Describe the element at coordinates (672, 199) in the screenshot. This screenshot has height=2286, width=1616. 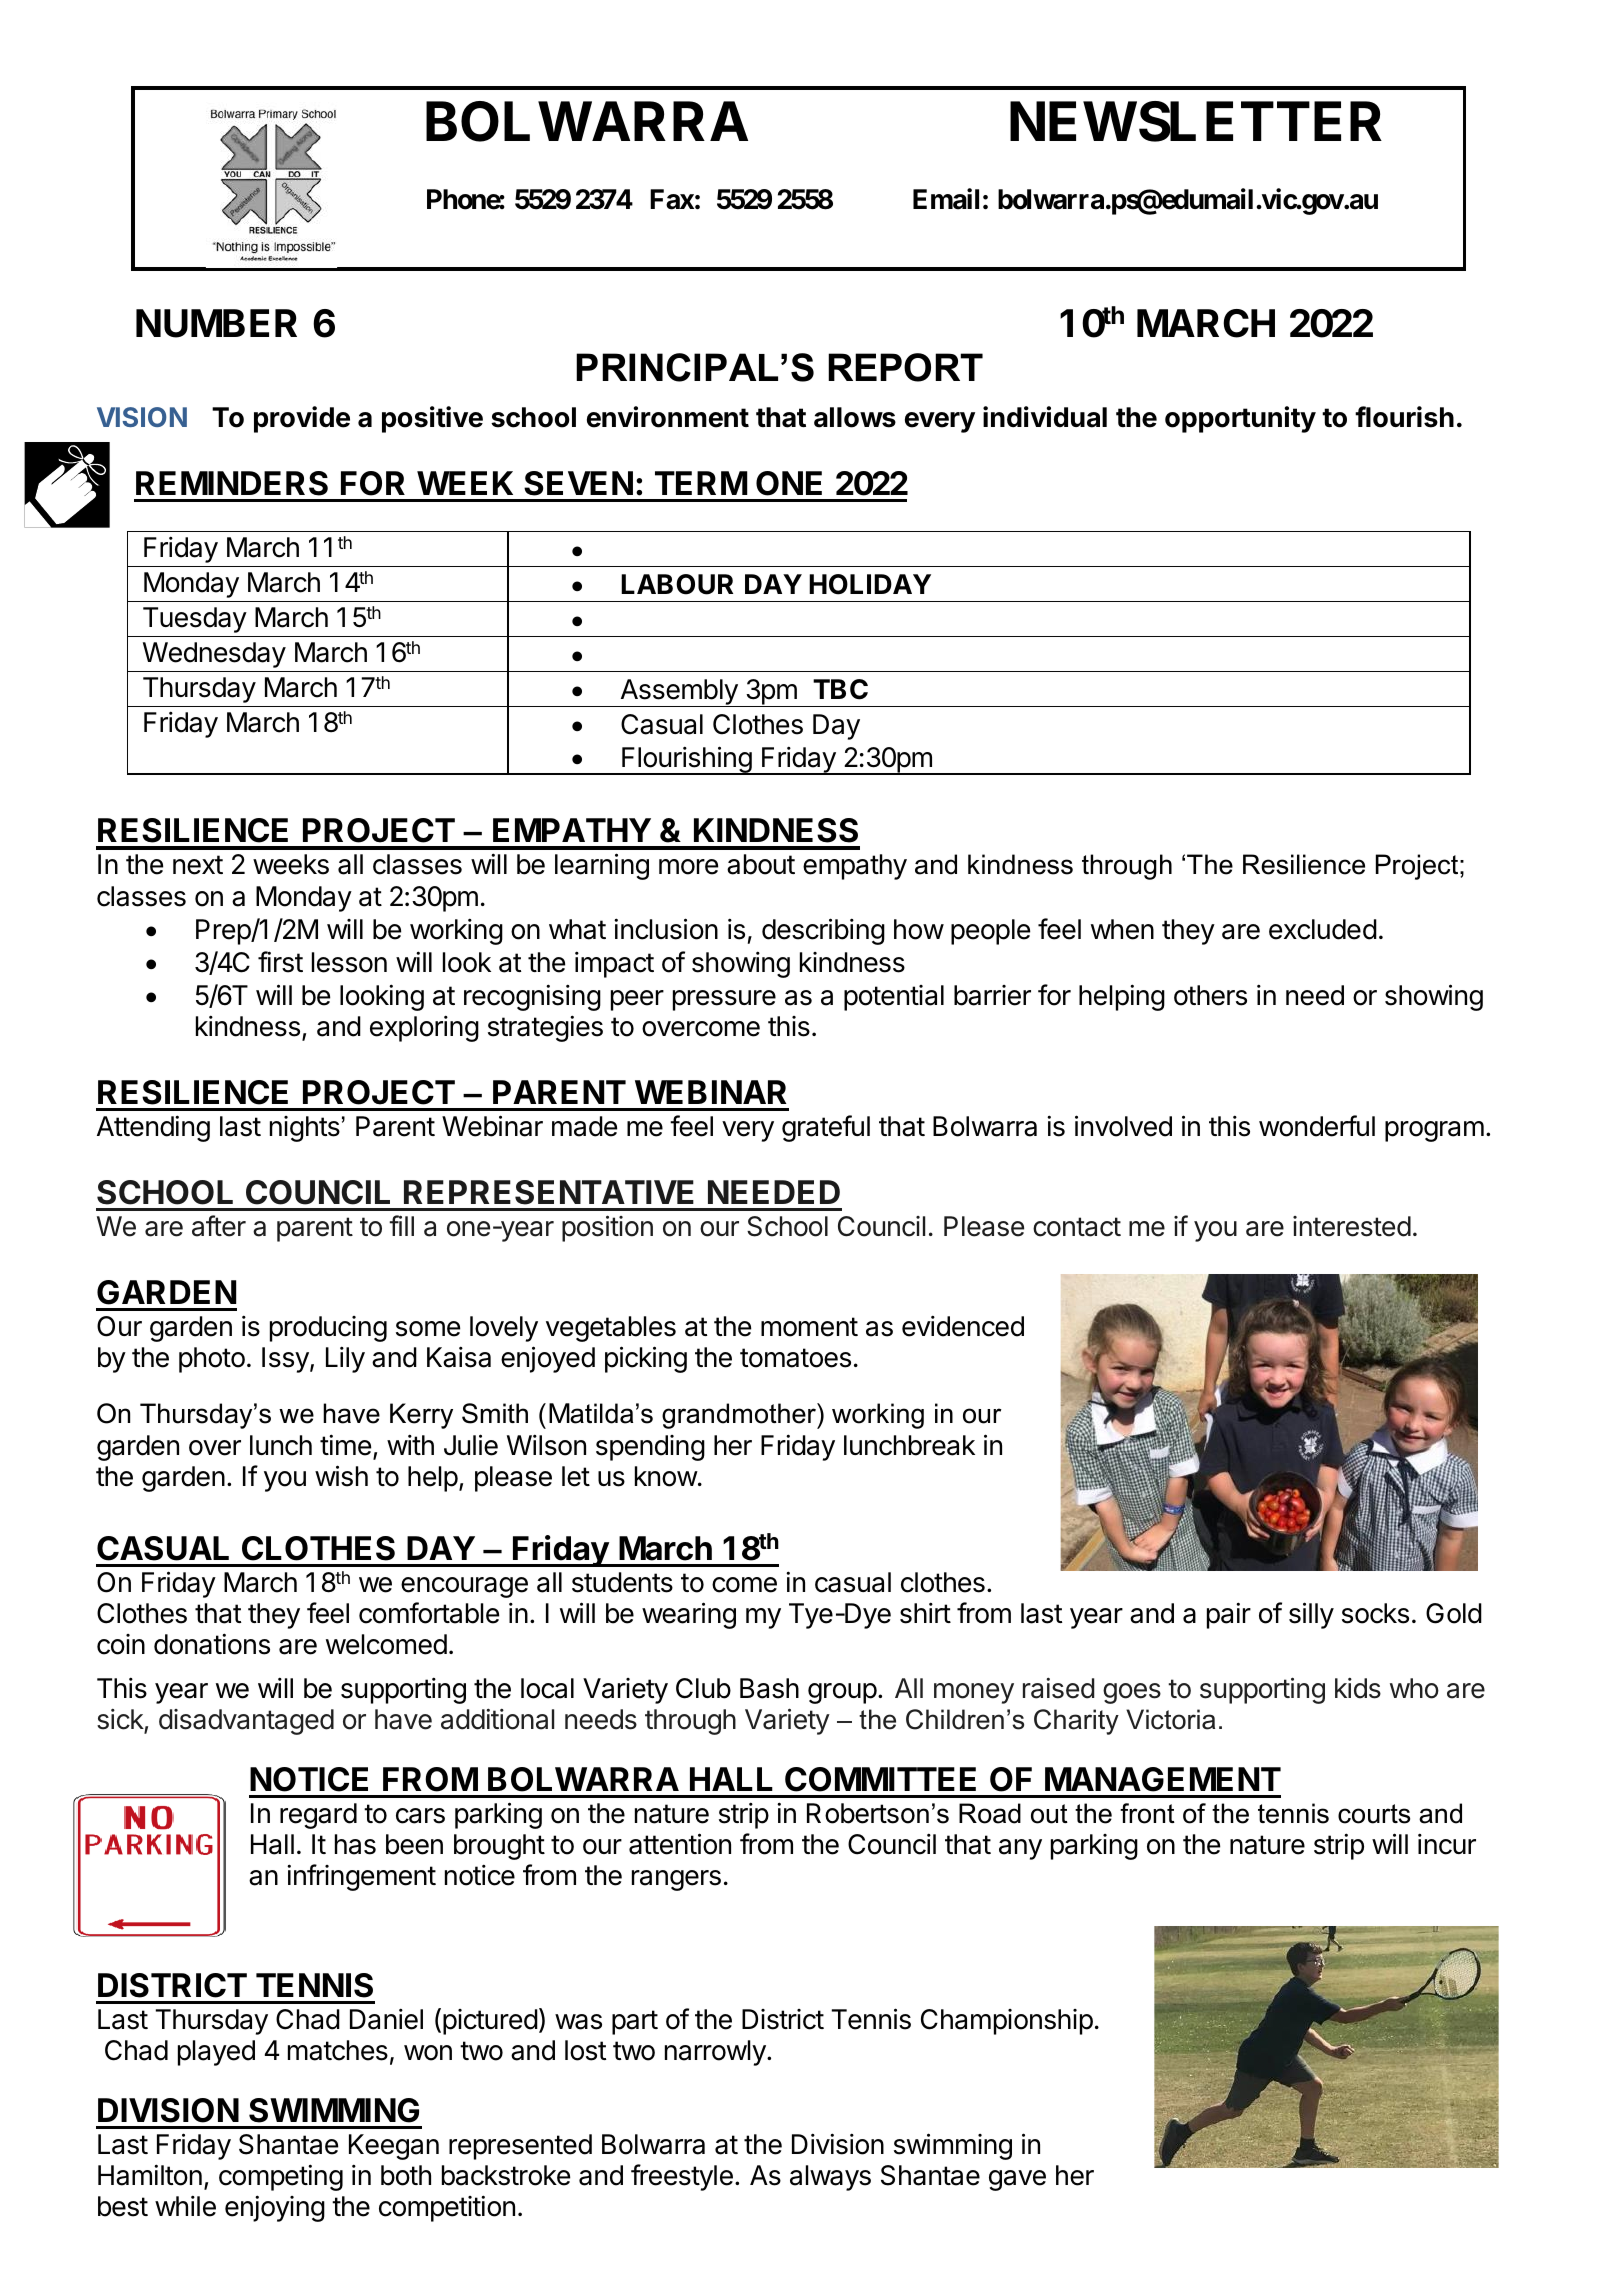
I see `Fax` at that location.
